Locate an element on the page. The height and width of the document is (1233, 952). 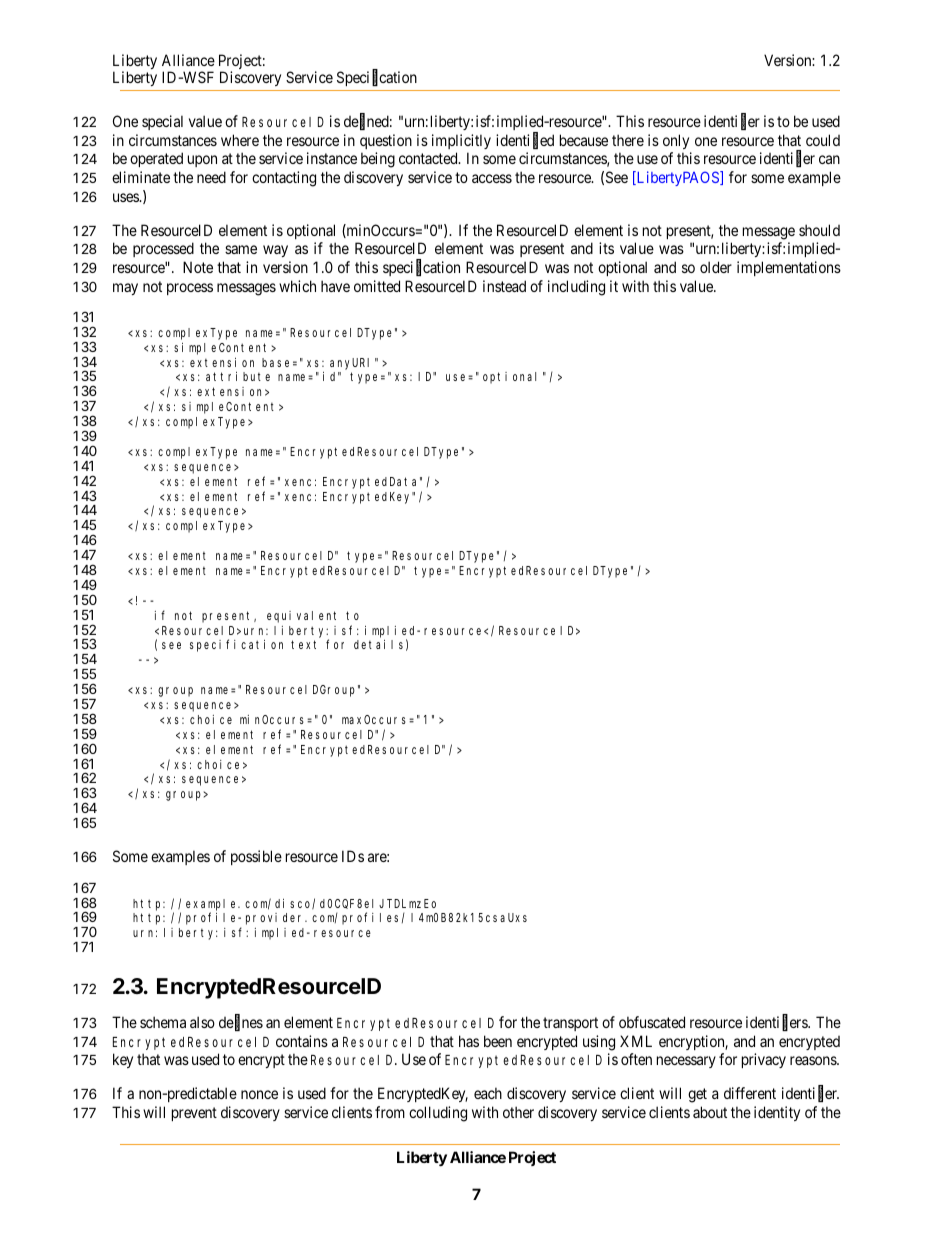
instead is located at coordinates (504, 286).
